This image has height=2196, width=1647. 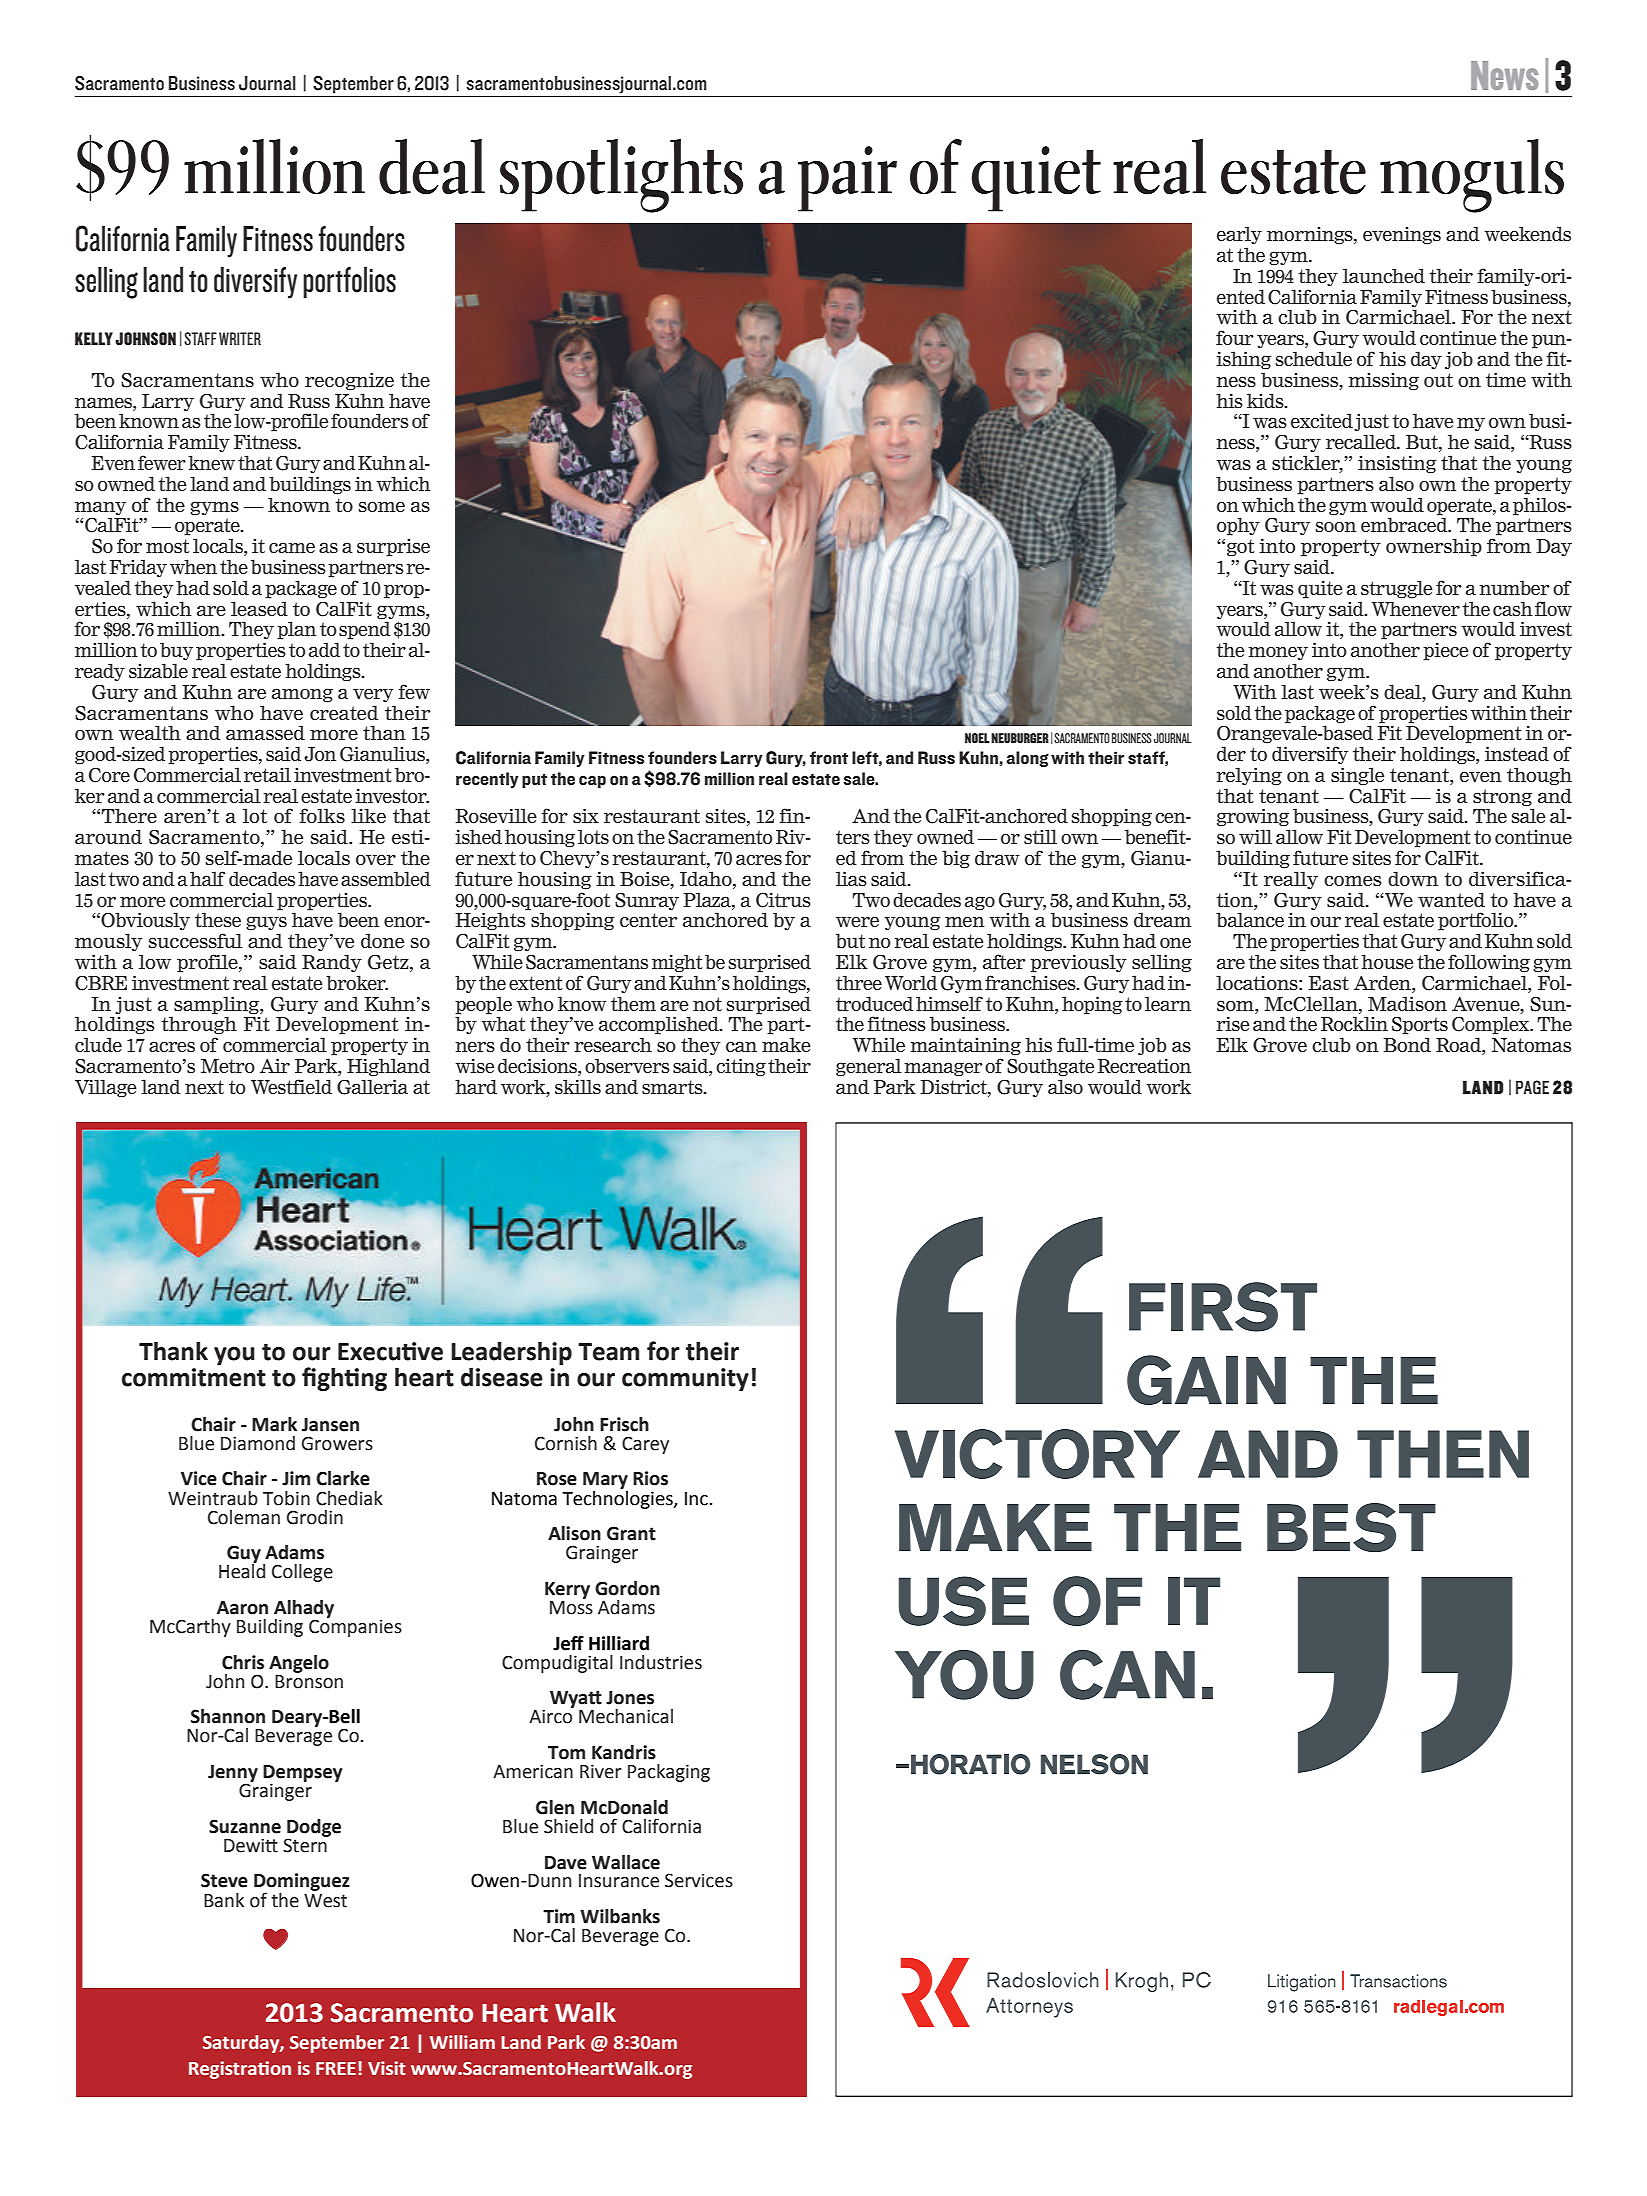 What do you see at coordinates (1532, 1087) in the image?
I see `PAGE` at bounding box center [1532, 1087].
